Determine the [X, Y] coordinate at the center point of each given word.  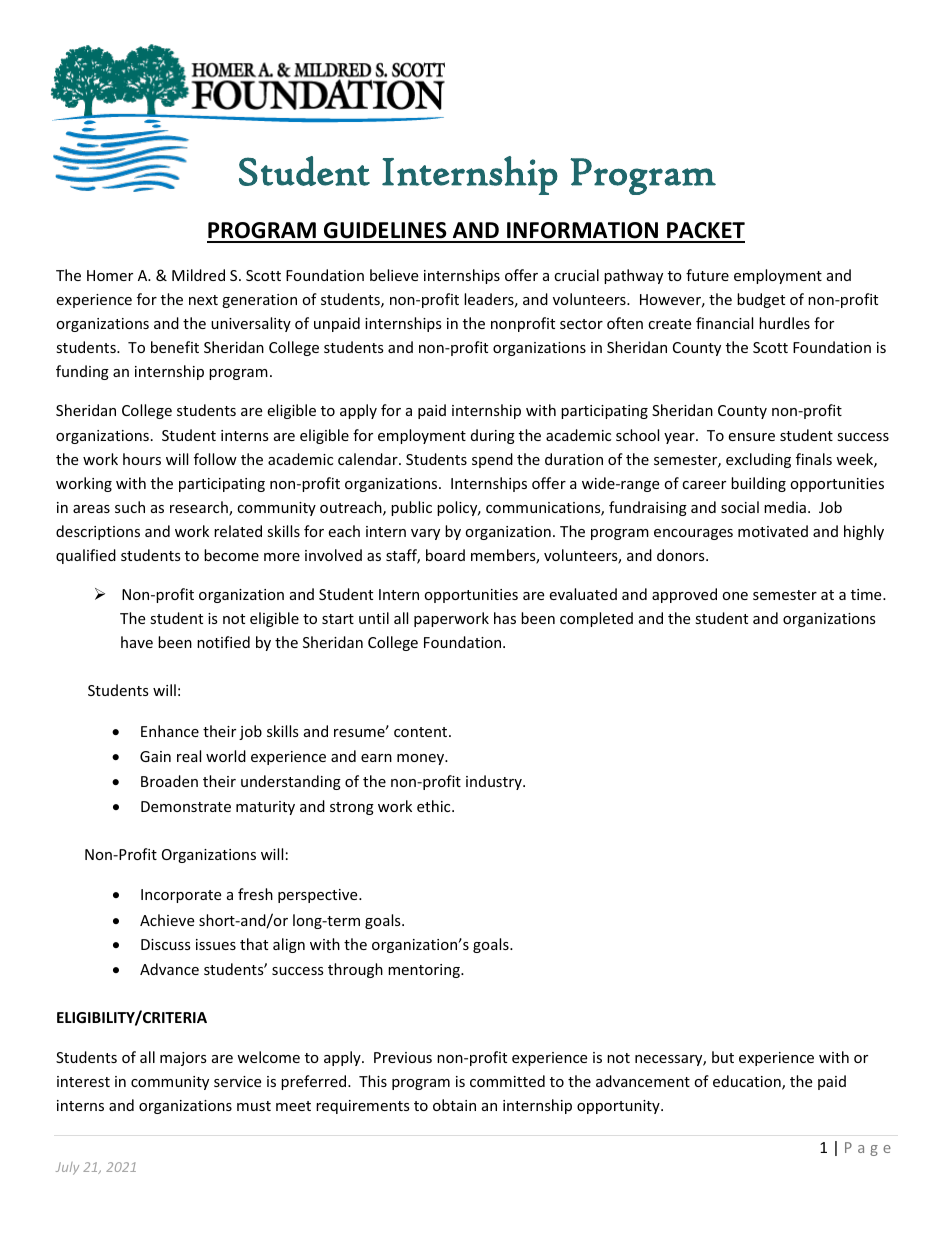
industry [495, 782]
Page [868, 1149]
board [445, 555]
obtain [454, 1105]
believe [394, 275]
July [67, 1168]
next [203, 300]
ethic [435, 806]
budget [761, 300]
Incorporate [181, 896]
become [231, 555]
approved [684, 595]
